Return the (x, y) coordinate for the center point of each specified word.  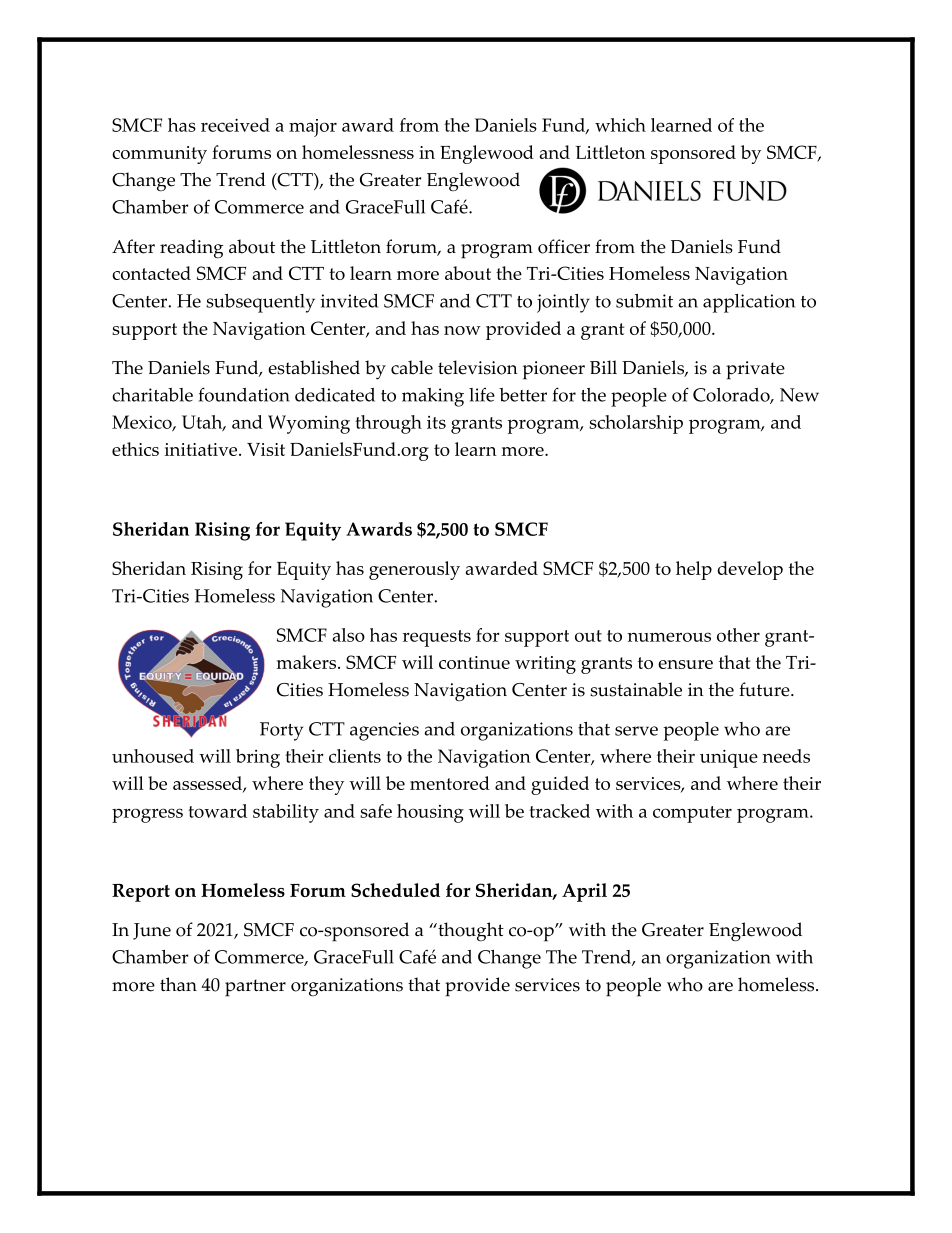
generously (414, 570)
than (178, 984)
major (313, 128)
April (584, 892)
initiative (202, 449)
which (620, 125)
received (235, 125)
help (694, 570)
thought (470, 932)
